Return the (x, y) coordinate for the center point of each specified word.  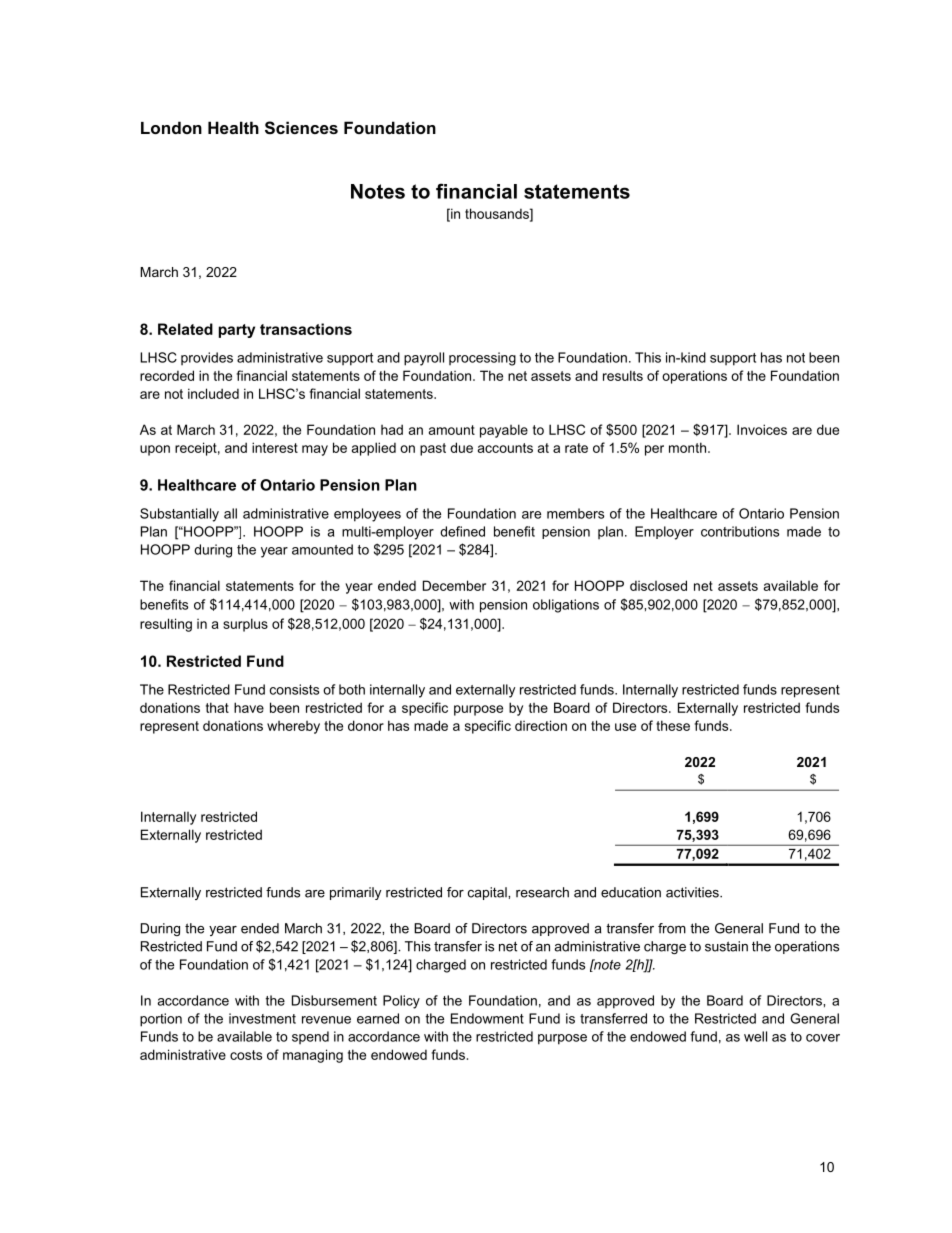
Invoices (762, 429)
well (755, 1036)
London (171, 127)
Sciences (301, 128)
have (249, 707)
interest (275, 447)
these (673, 725)
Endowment (487, 1018)
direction (541, 725)
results (623, 375)
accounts (505, 448)
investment (262, 1018)
